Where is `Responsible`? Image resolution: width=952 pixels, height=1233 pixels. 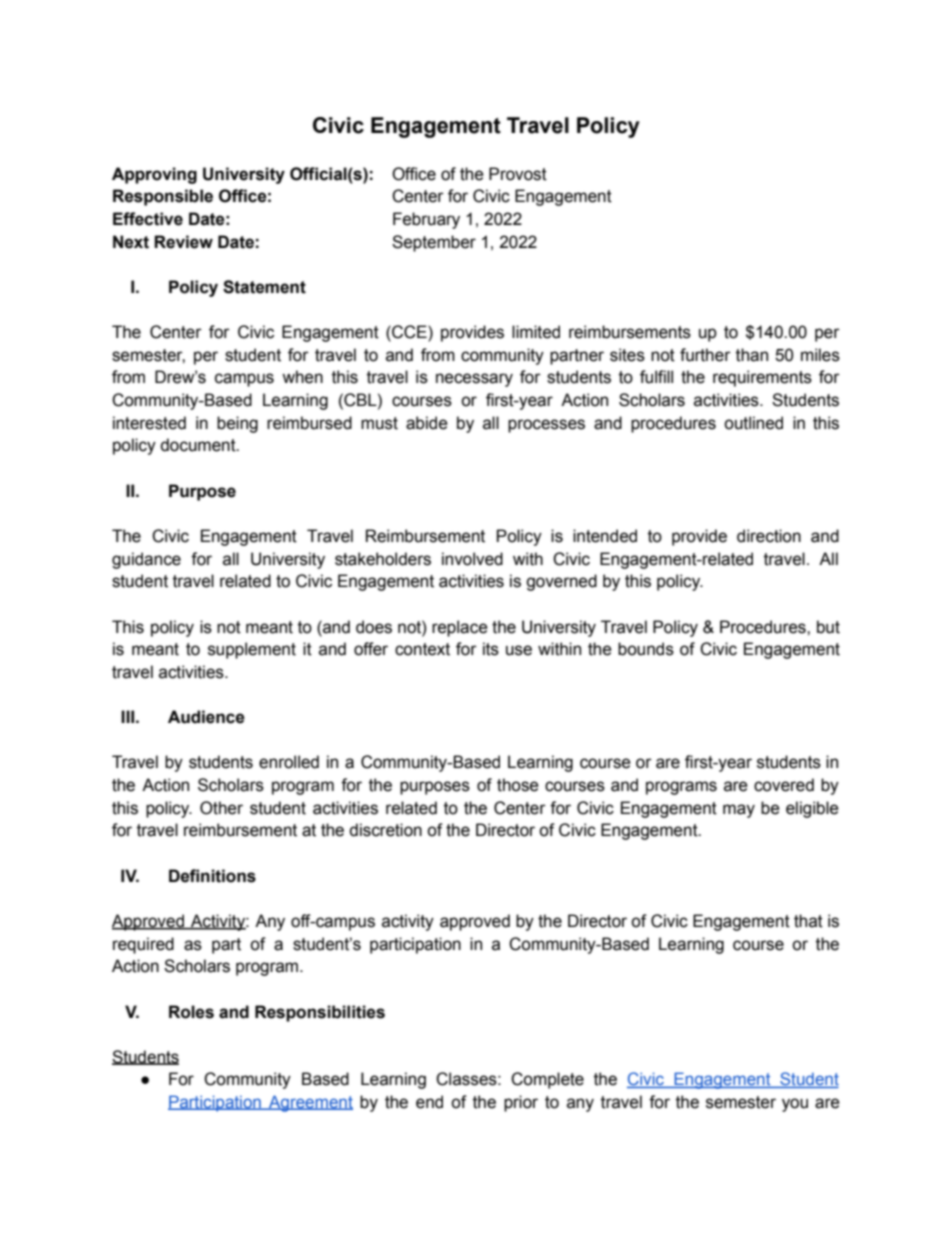 Responsible is located at coordinates (163, 197).
